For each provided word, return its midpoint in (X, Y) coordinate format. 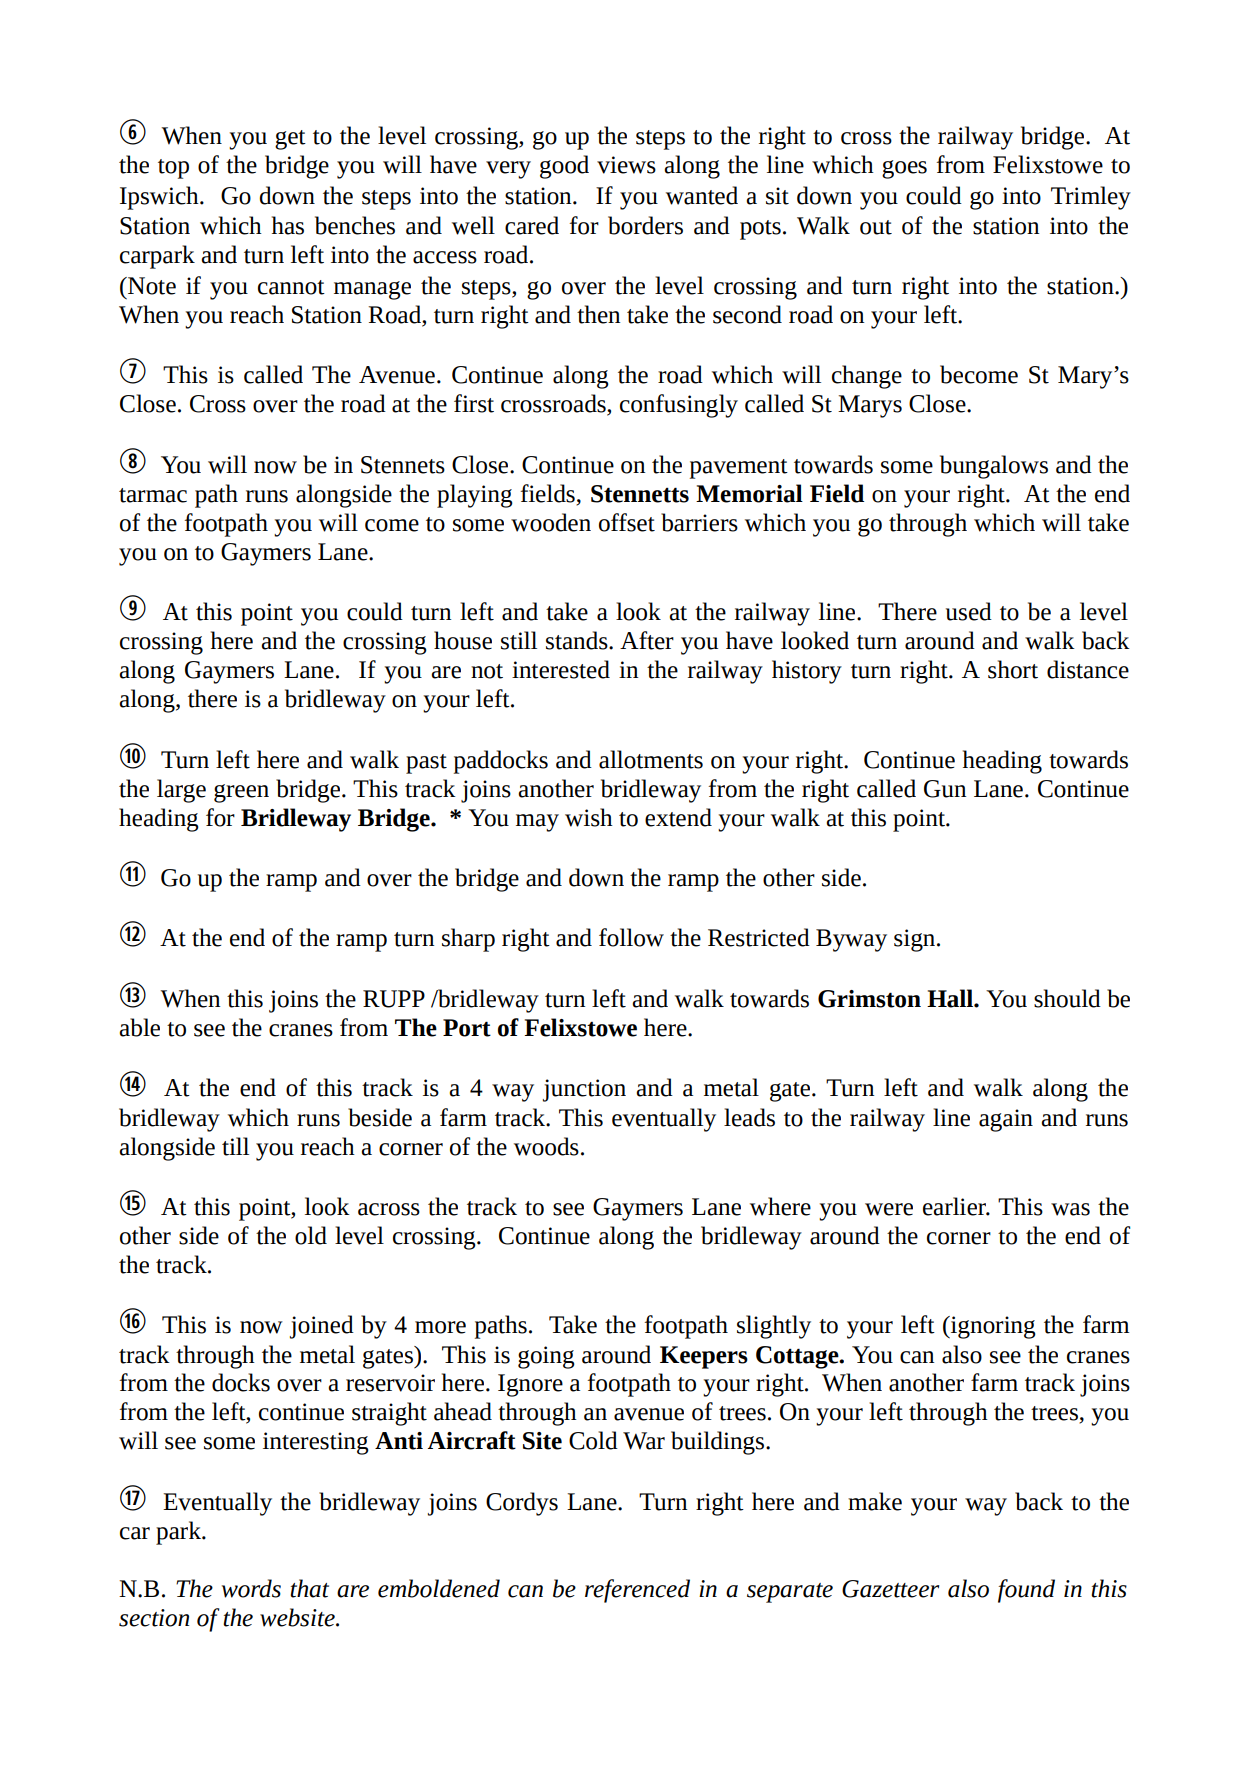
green (241, 793)
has (288, 225)
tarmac (153, 495)
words (251, 1588)
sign (916, 940)
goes (904, 169)
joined (322, 1327)
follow (631, 937)
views (626, 165)
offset (627, 522)
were (889, 1209)
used (969, 611)
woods (546, 1146)
